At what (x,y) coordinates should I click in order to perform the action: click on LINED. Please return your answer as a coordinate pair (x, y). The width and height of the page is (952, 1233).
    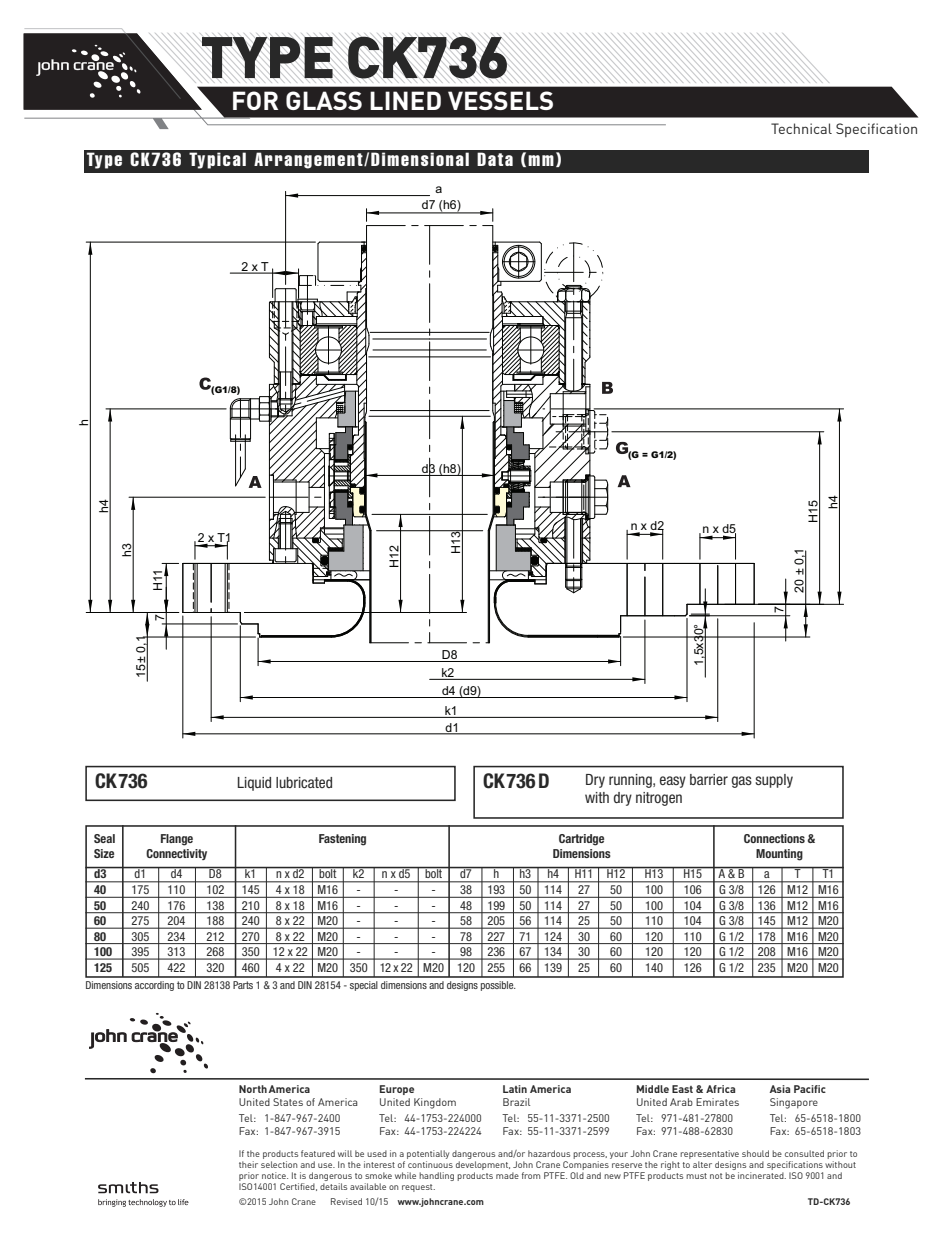
    Looking at the image, I should click on (405, 100).
